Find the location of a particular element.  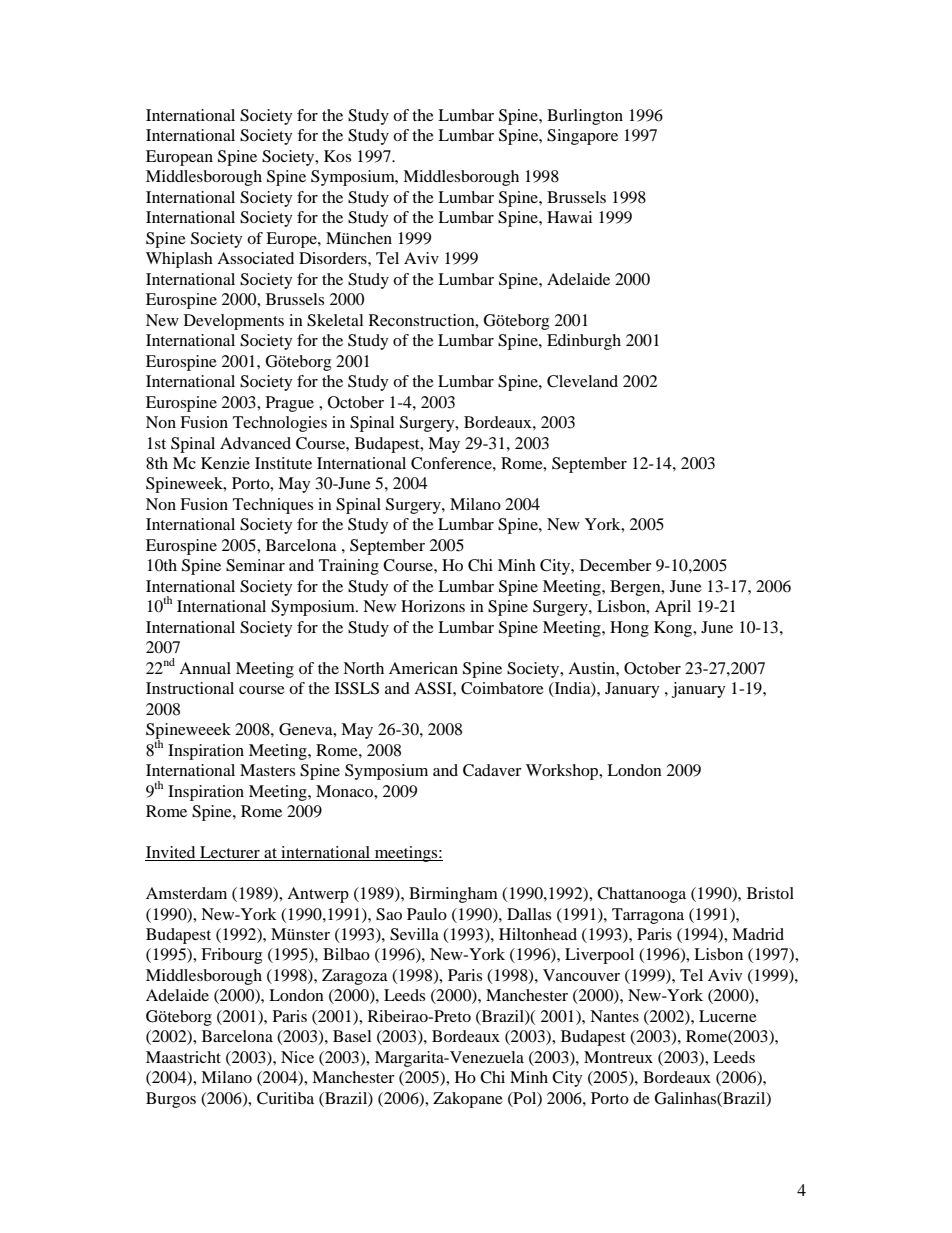

Cleveland is located at coordinates (582, 381).
